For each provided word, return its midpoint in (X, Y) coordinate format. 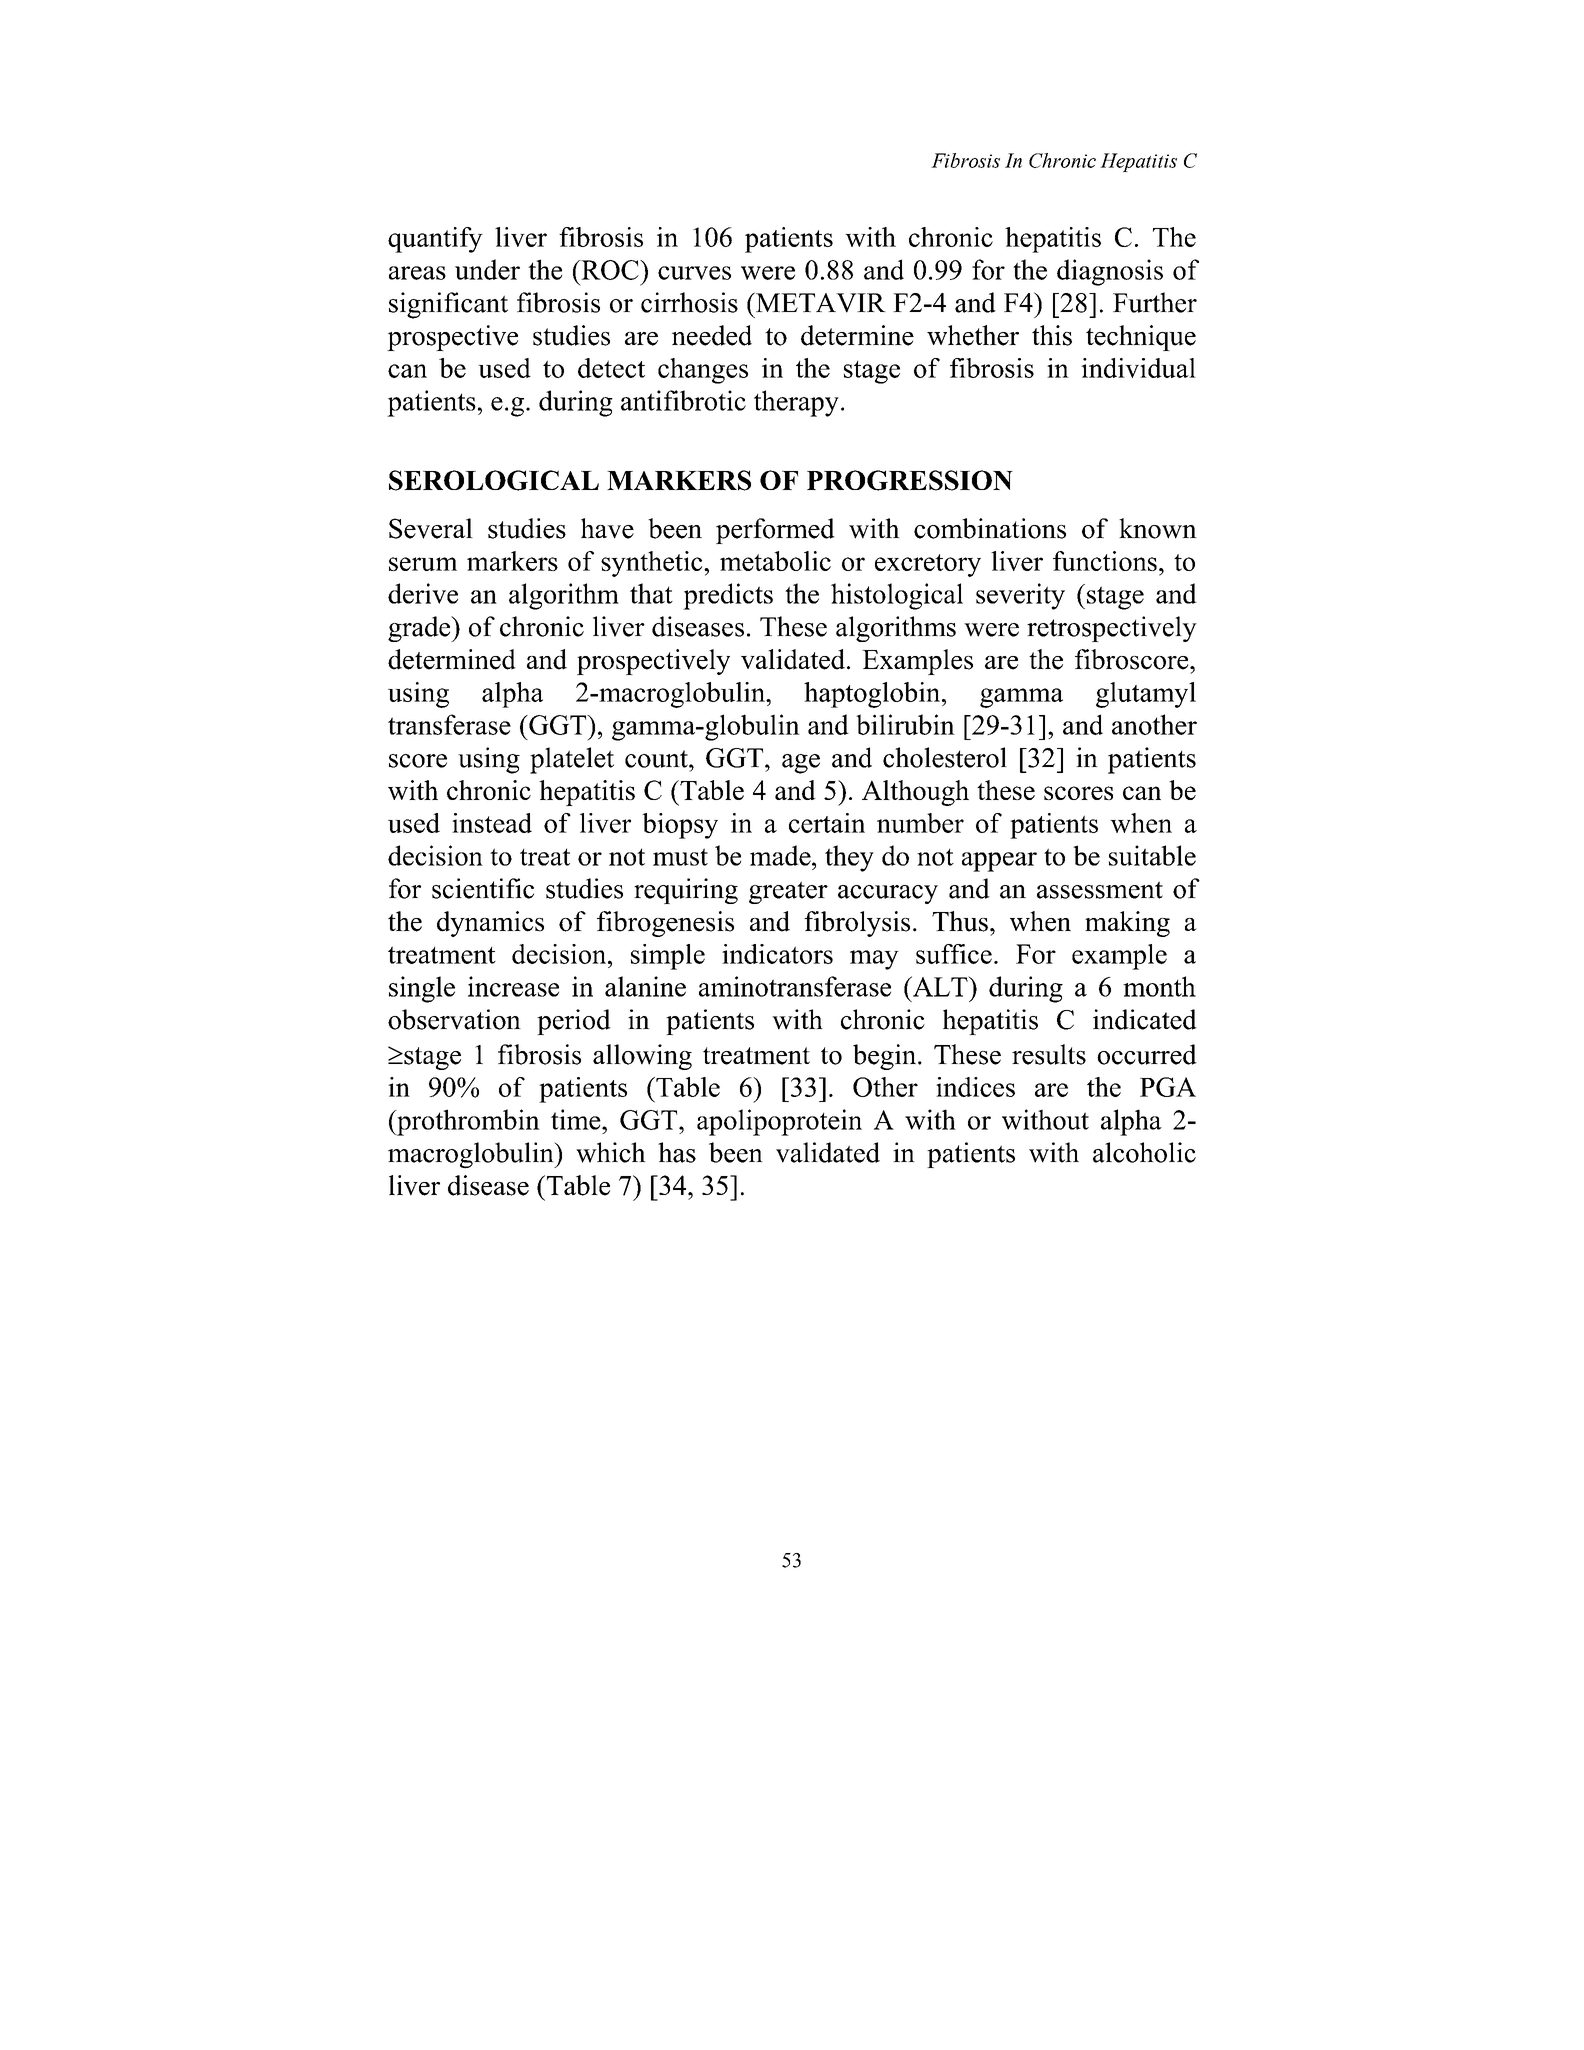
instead (492, 823)
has (677, 1152)
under (487, 269)
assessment (1100, 890)
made (781, 855)
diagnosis (1110, 272)
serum (423, 564)
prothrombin (467, 1122)
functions (1105, 561)
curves (694, 273)
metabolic (775, 561)
